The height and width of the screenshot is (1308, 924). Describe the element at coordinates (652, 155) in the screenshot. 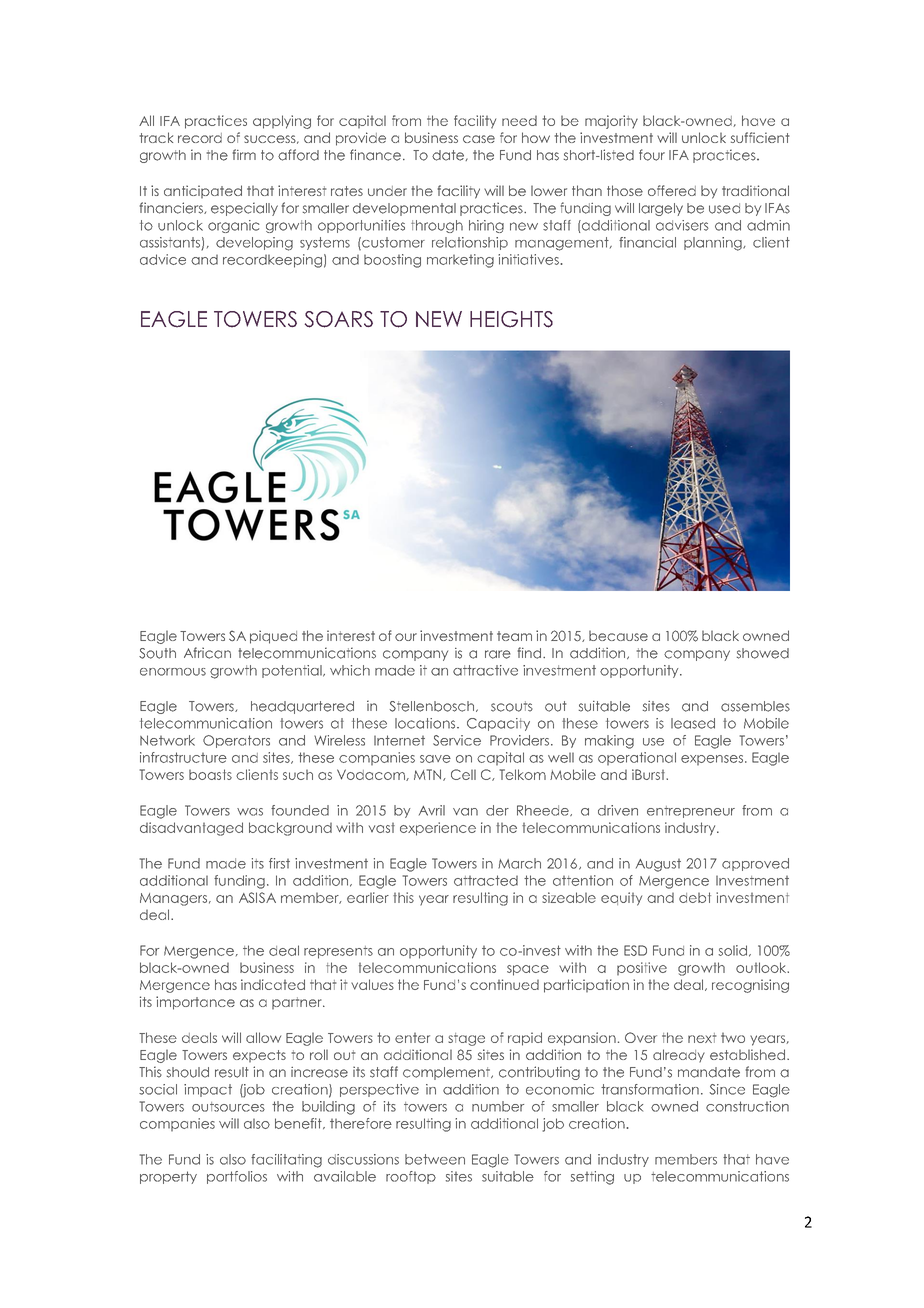

I see `four` at that location.
